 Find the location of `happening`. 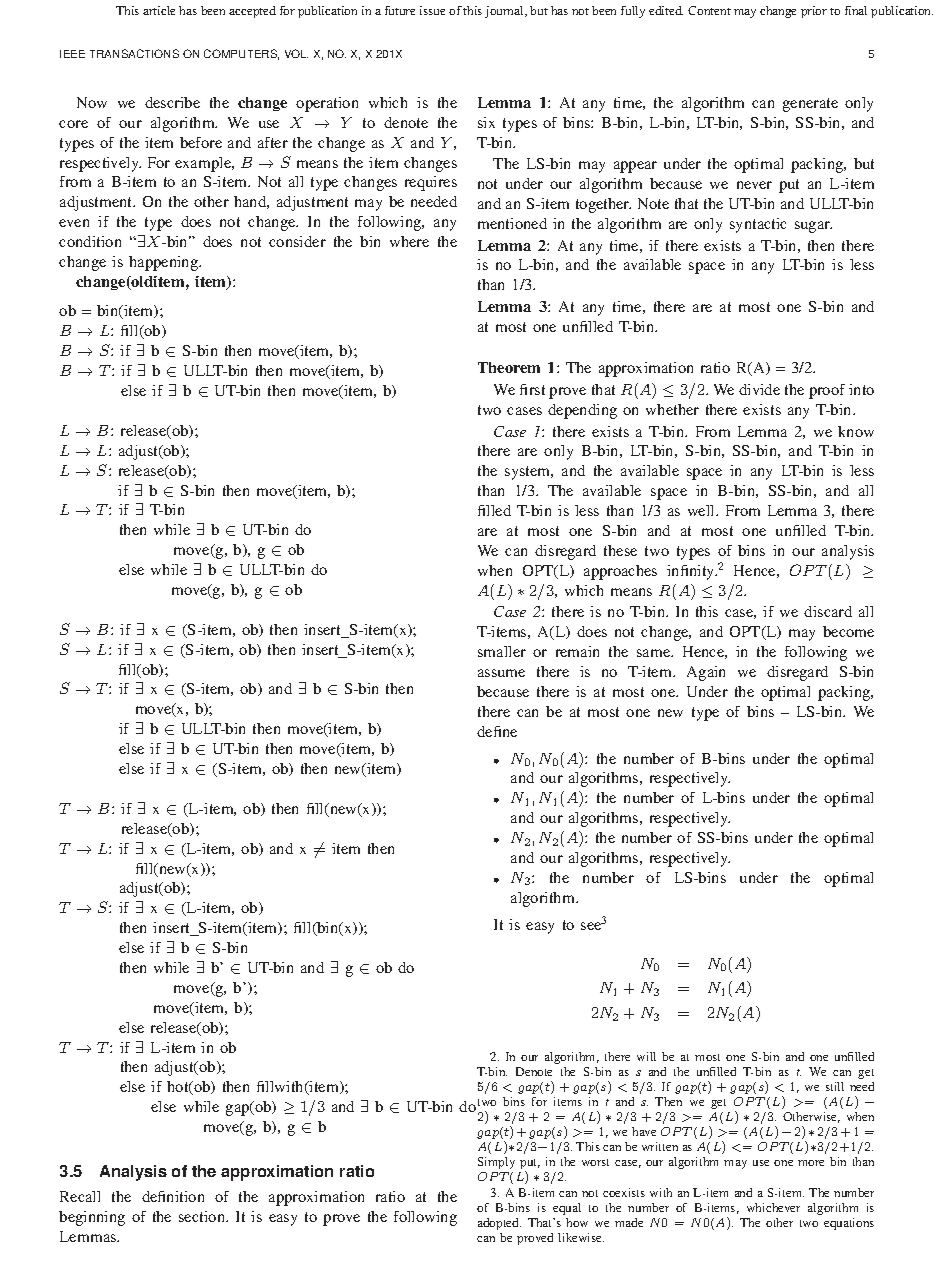

happening is located at coordinates (164, 263).
